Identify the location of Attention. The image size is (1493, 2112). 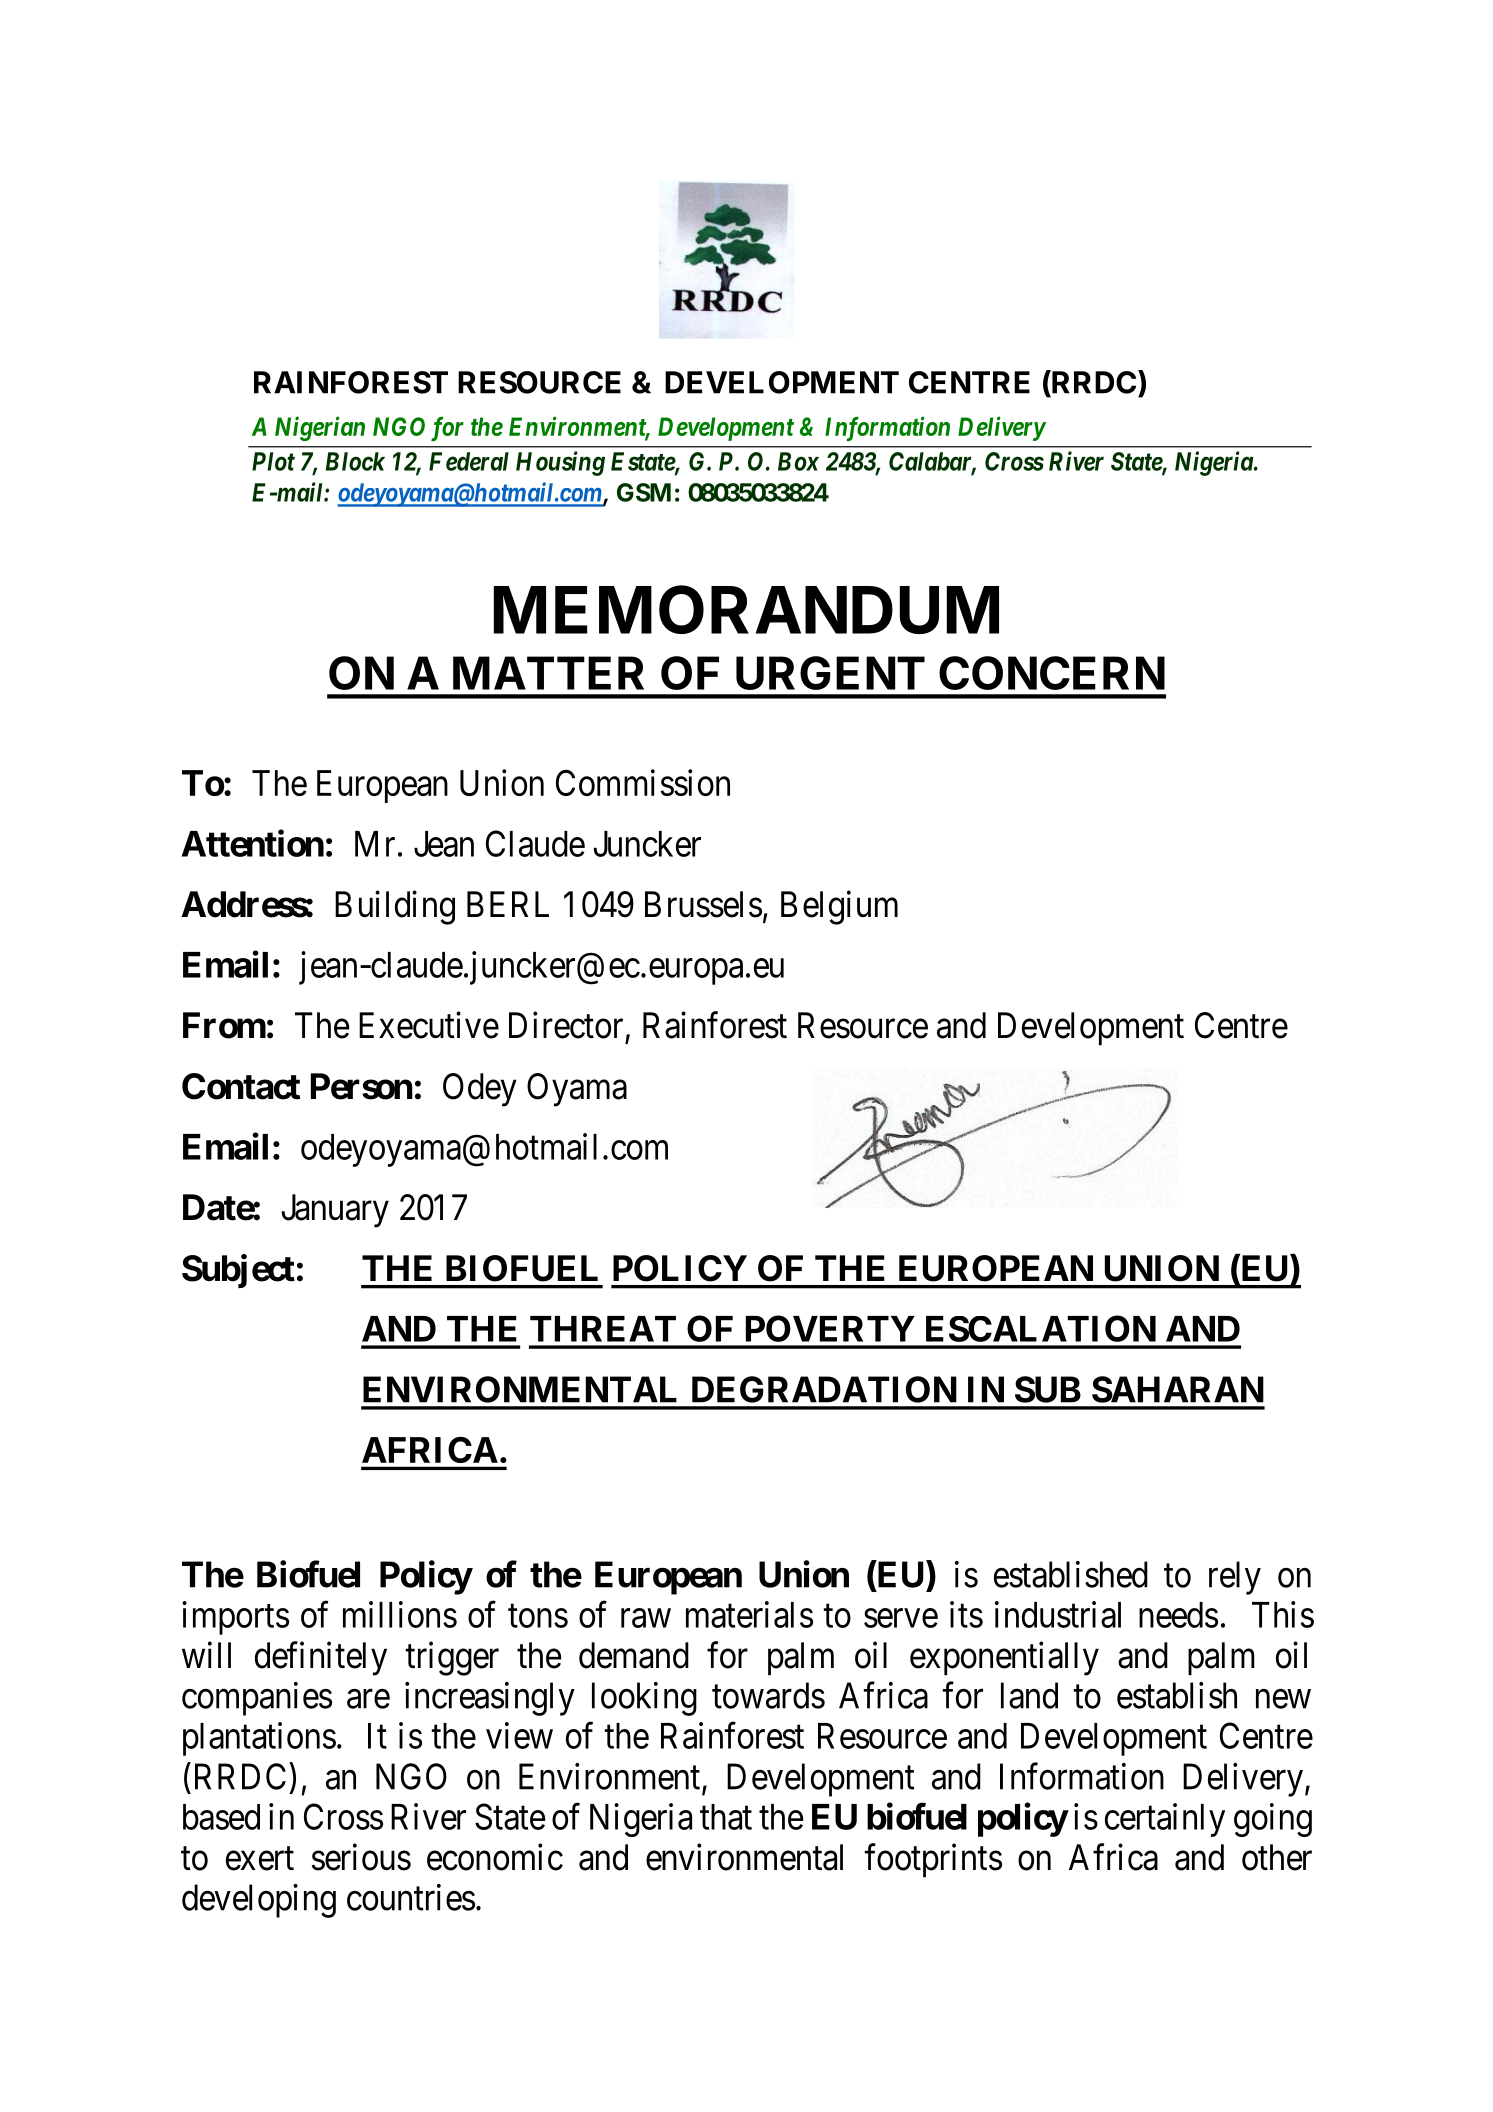
(253, 843).
